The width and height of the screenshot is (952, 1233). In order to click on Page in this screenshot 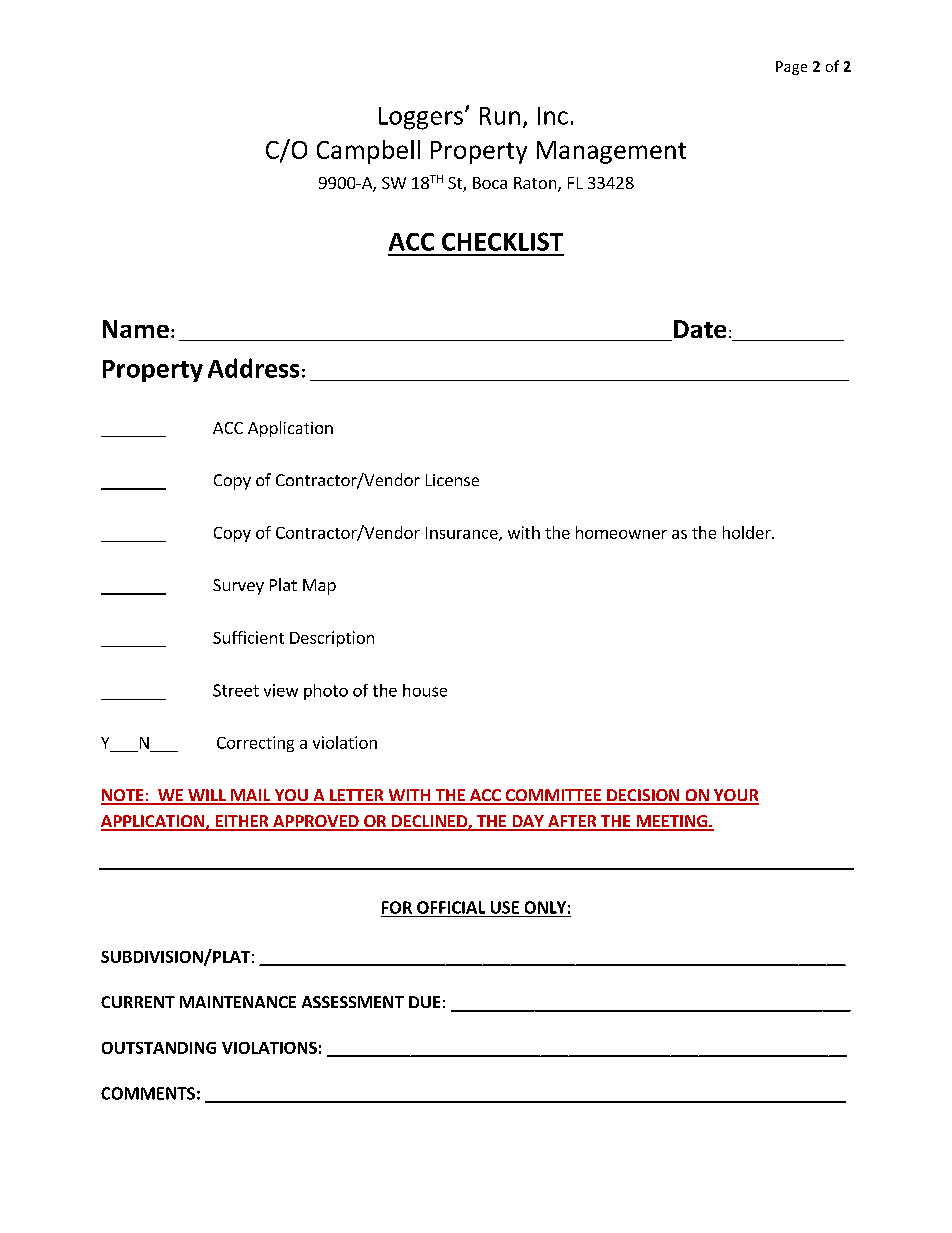, I will do `click(791, 68)`.
